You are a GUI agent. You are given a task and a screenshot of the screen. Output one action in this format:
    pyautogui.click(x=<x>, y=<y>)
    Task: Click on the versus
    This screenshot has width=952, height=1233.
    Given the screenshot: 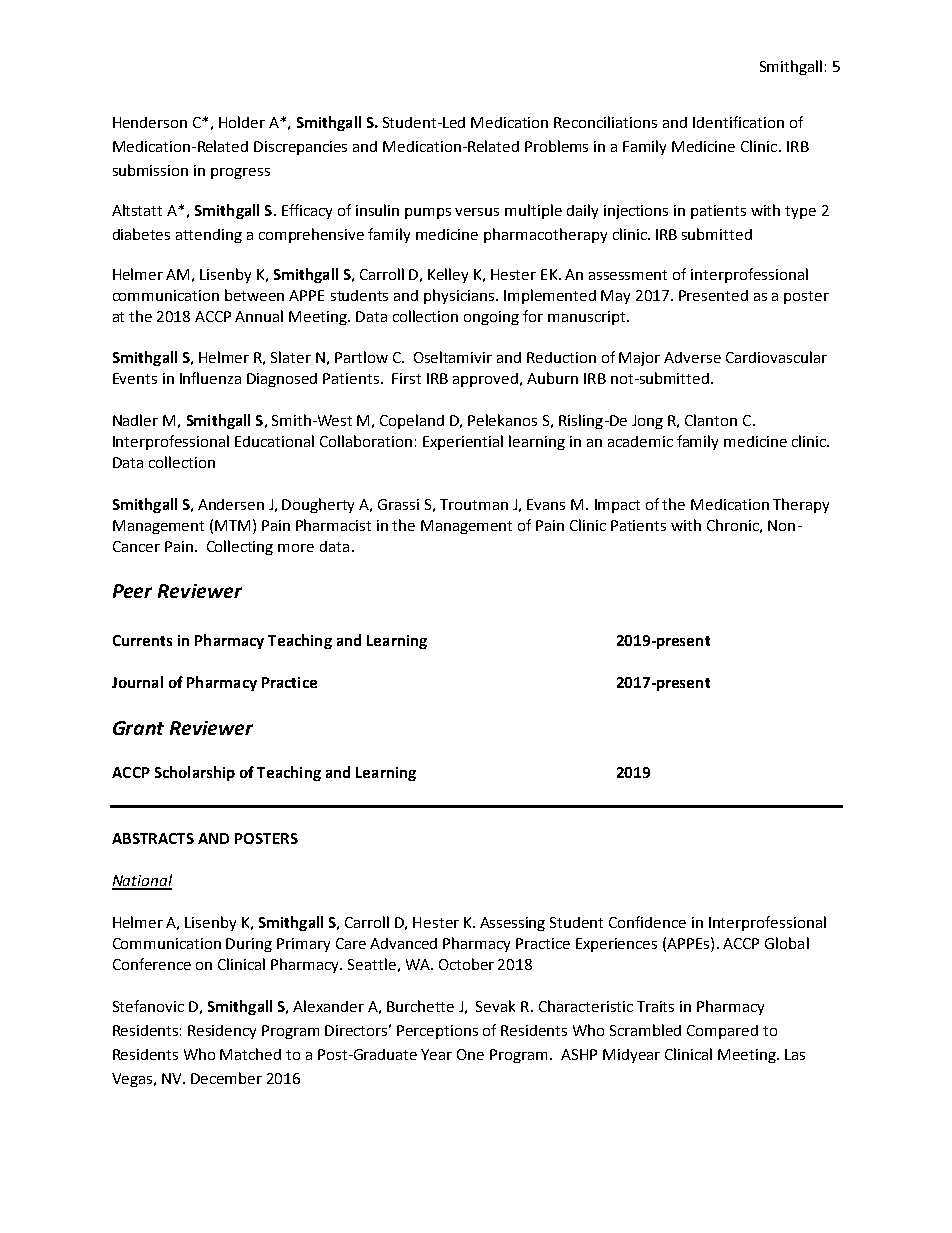 What is the action you would take?
    pyautogui.click(x=477, y=212)
